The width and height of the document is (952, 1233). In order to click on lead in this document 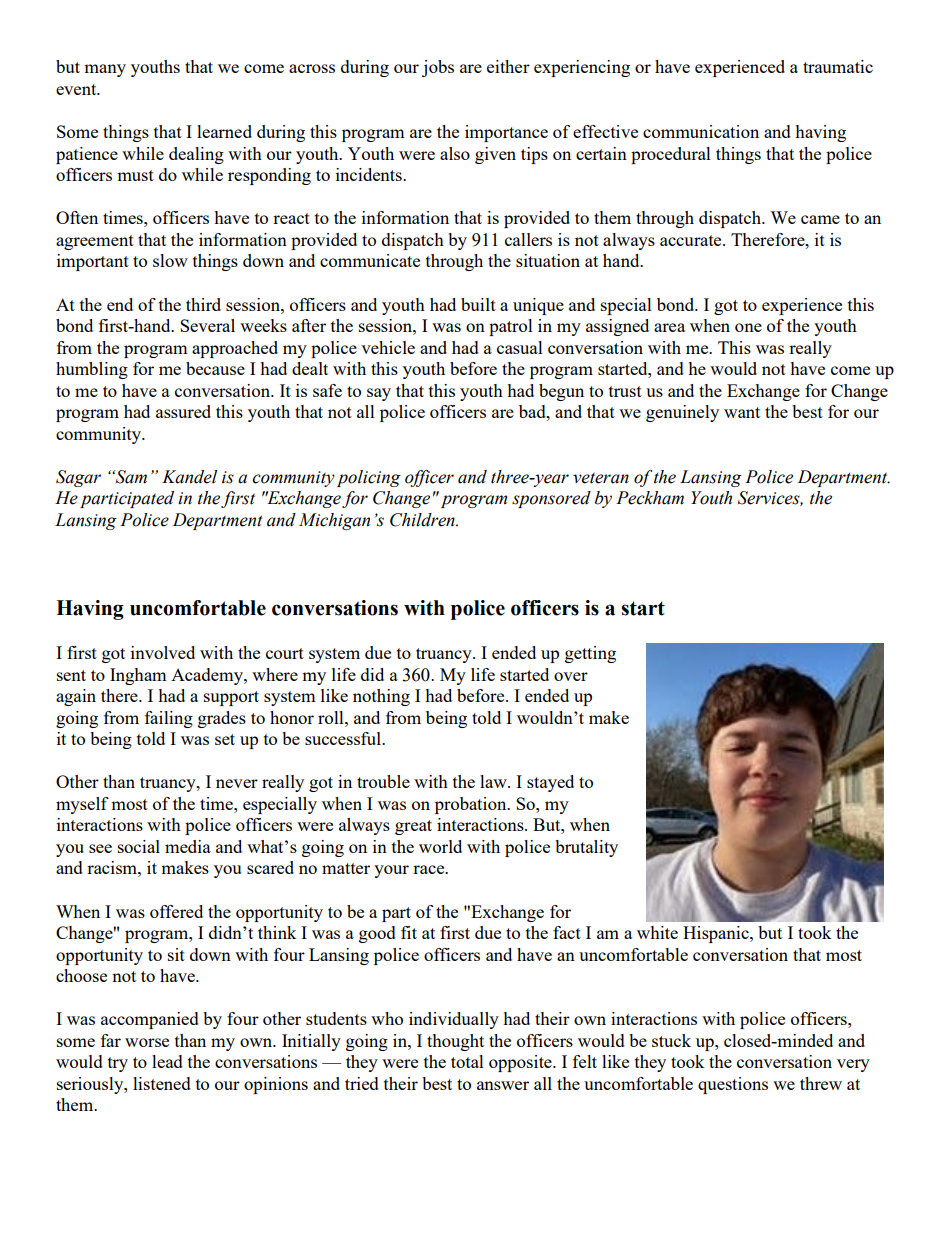, I will do `click(167, 1061)`.
